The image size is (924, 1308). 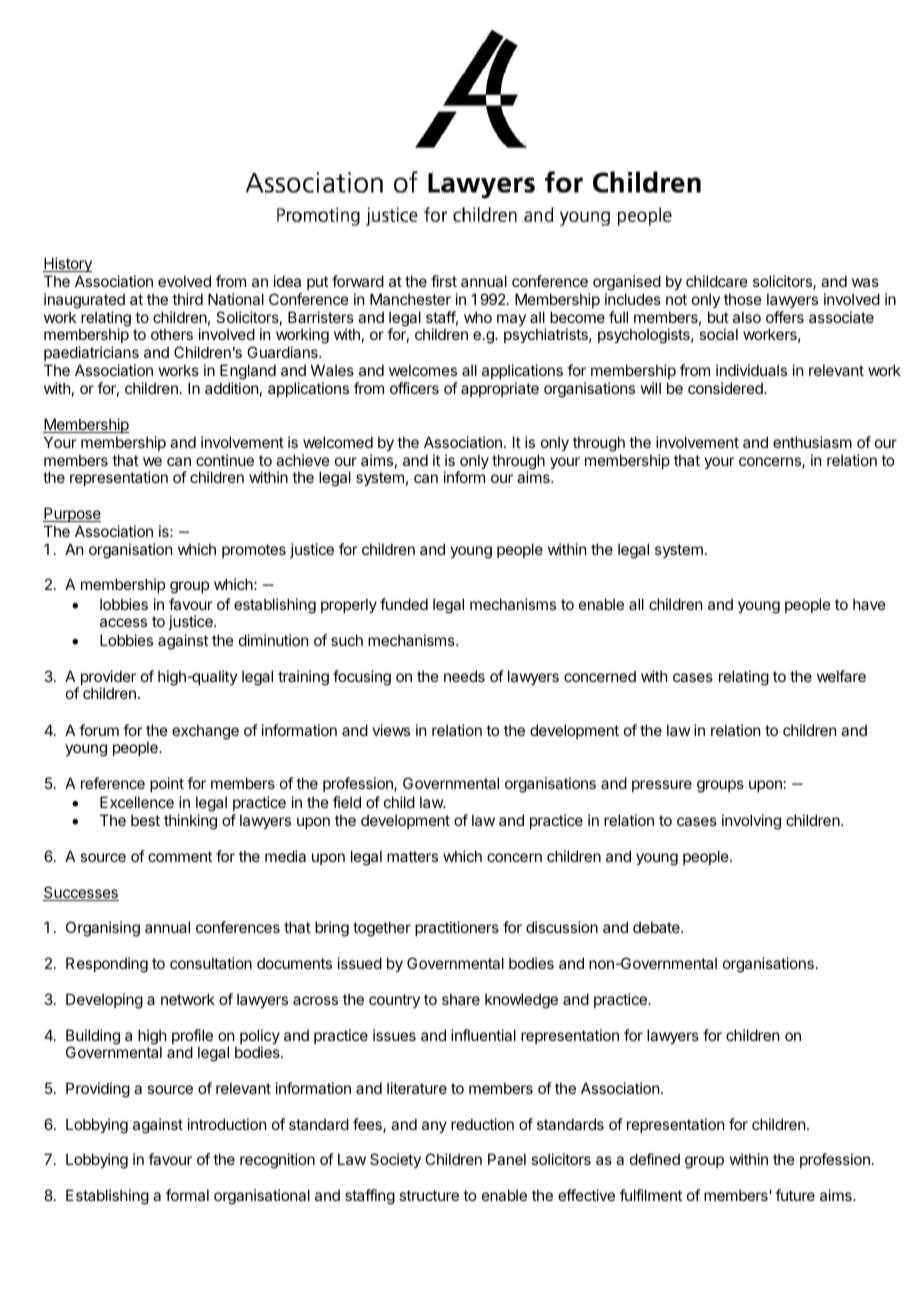 What do you see at coordinates (187, 299) in the screenshot?
I see `third` at bounding box center [187, 299].
